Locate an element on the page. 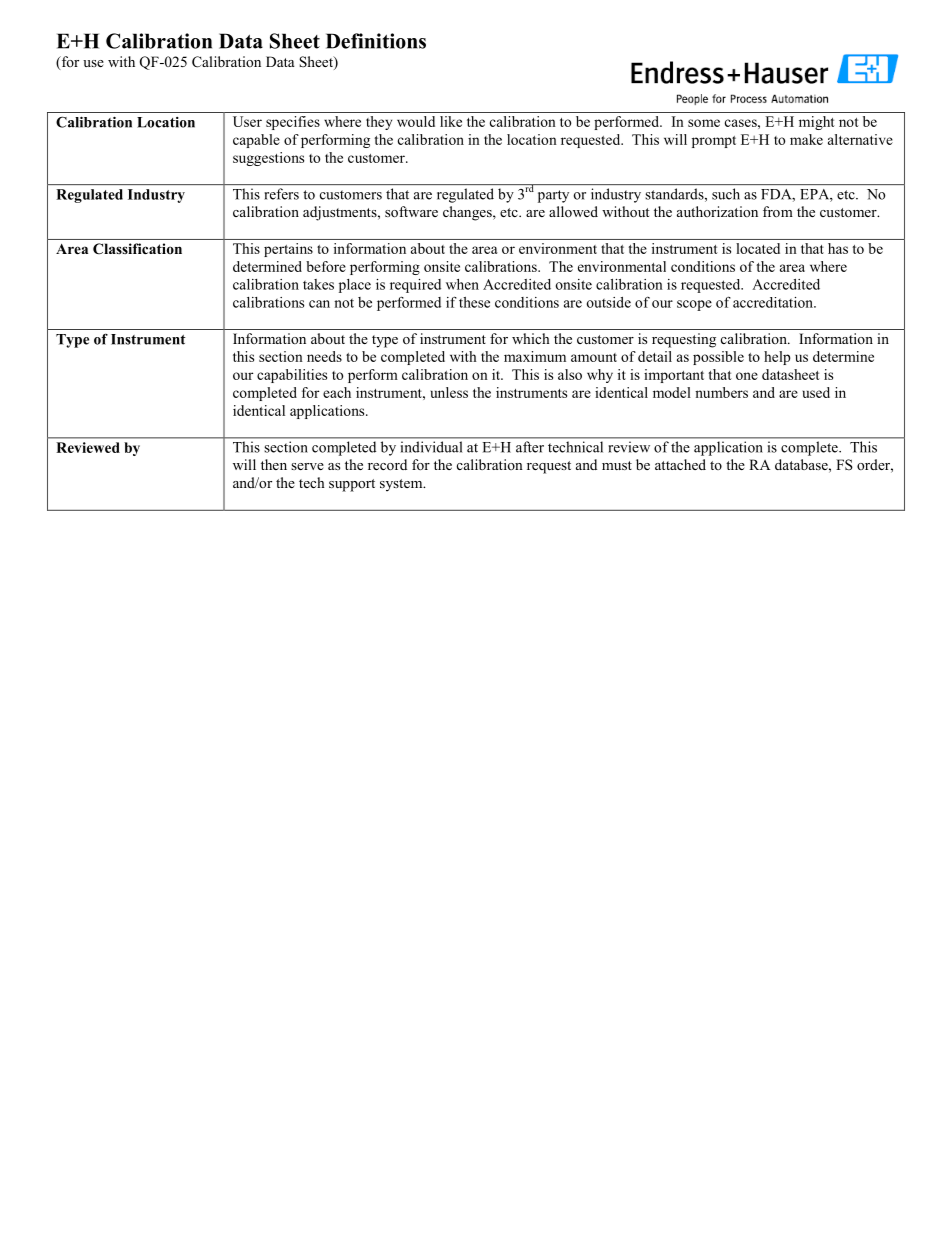  some is located at coordinates (704, 123).
